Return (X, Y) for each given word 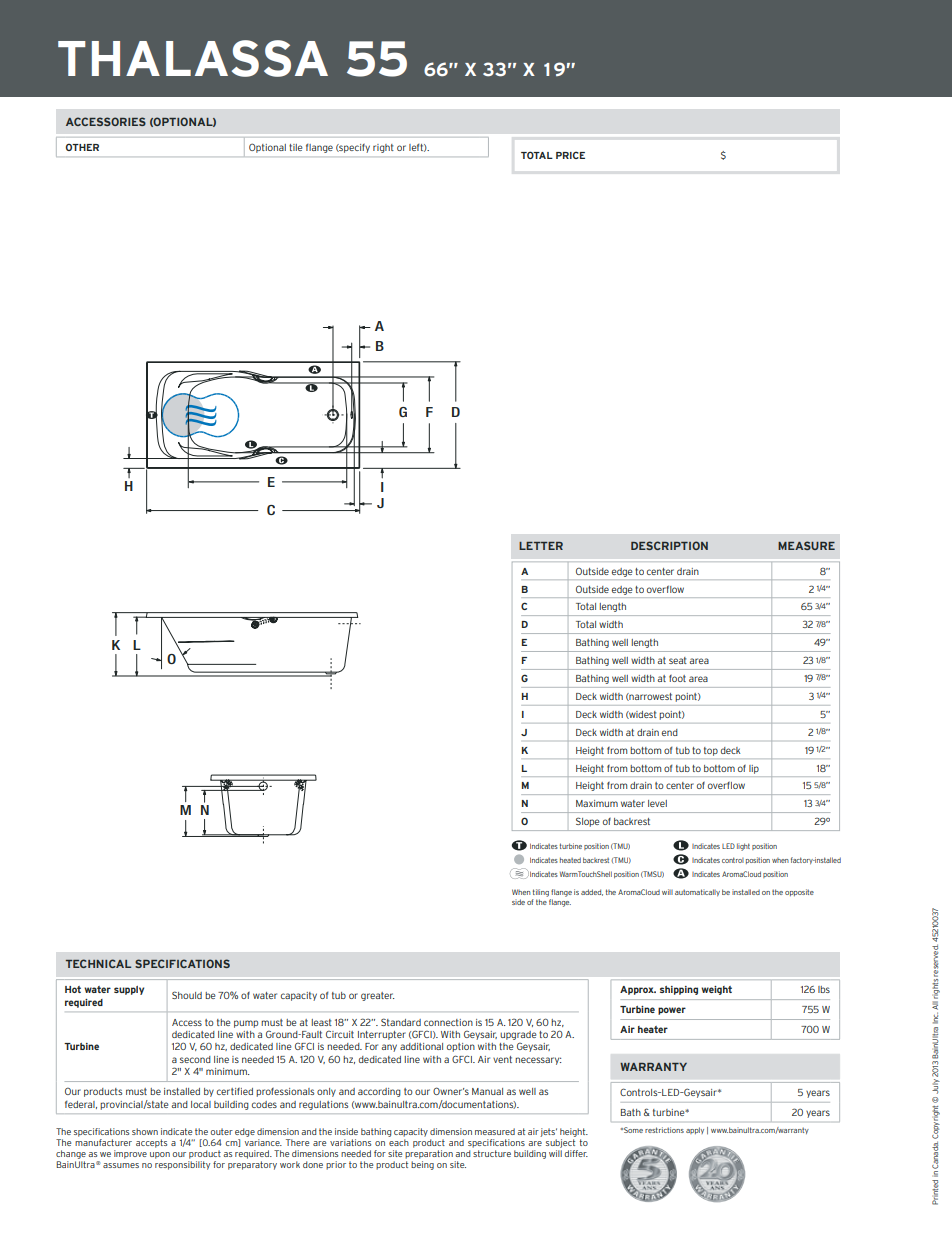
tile (296, 147)
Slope (587, 822)
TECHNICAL (98, 963)
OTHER (82, 147)
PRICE (570, 155)
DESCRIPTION (669, 545)
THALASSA (193, 58)
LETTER (541, 546)
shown (145, 1131)
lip (754, 769)
